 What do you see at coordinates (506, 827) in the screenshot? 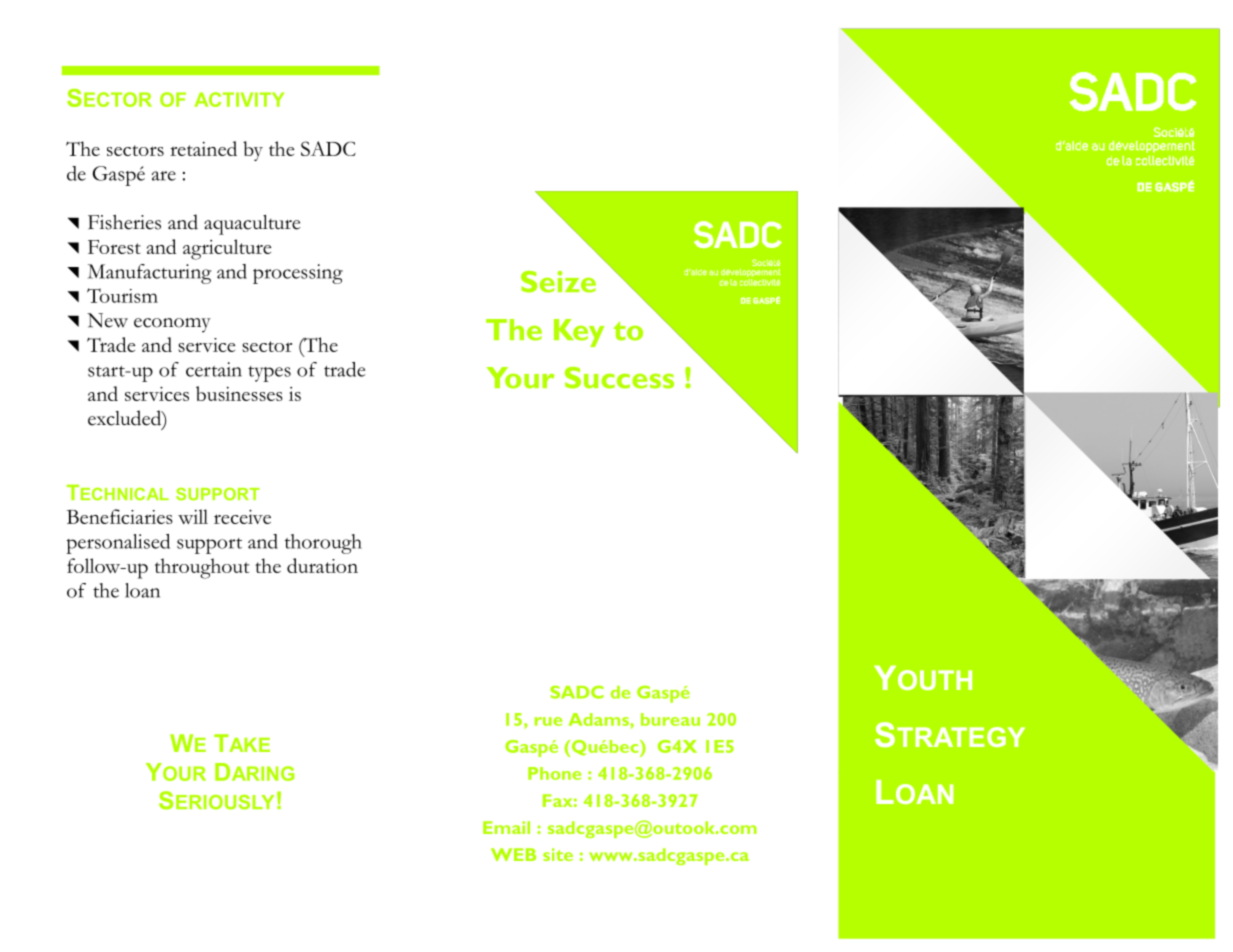
I see `Email` at bounding box center [506, 827].
